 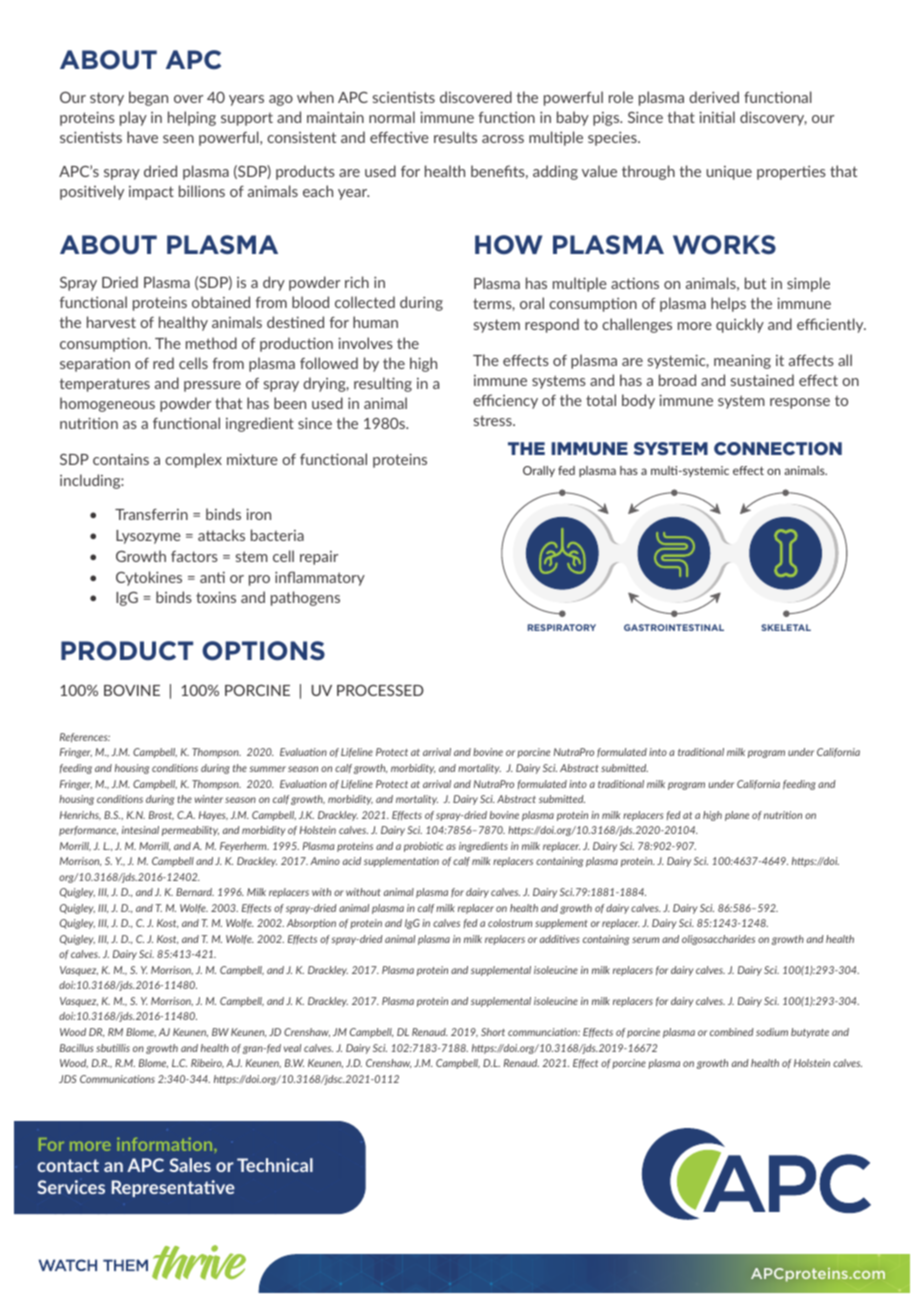 I want to click on Bernard, so click(x=195, y=892).
